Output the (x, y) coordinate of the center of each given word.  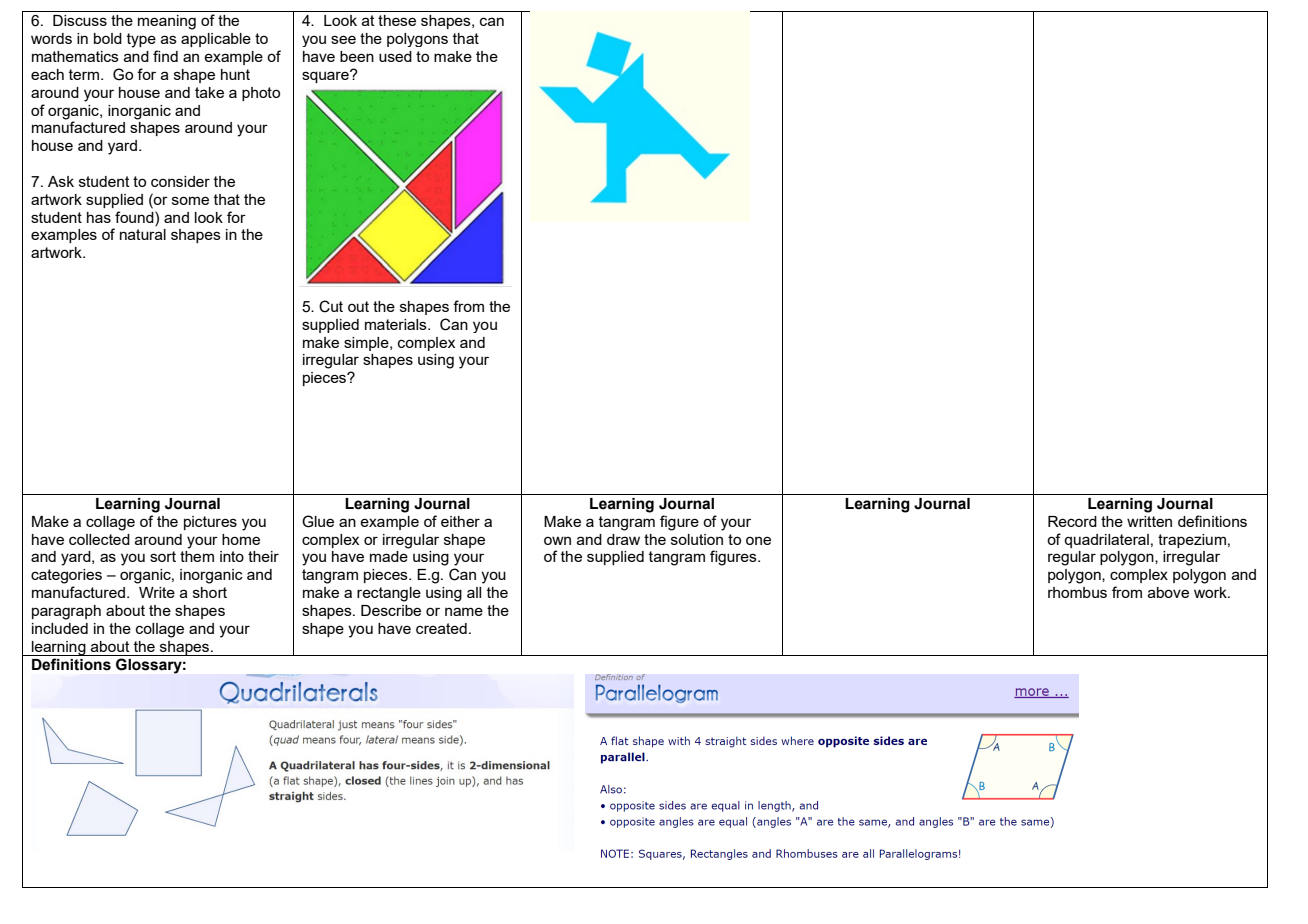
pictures (210, 523)
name (464, 611)
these (397, 20)
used (395, 56)
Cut (331, 306)
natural (143, 234)
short (210, 592)
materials (397, 324)
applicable (216, 40)
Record (1072, 521)
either (460, 521)
